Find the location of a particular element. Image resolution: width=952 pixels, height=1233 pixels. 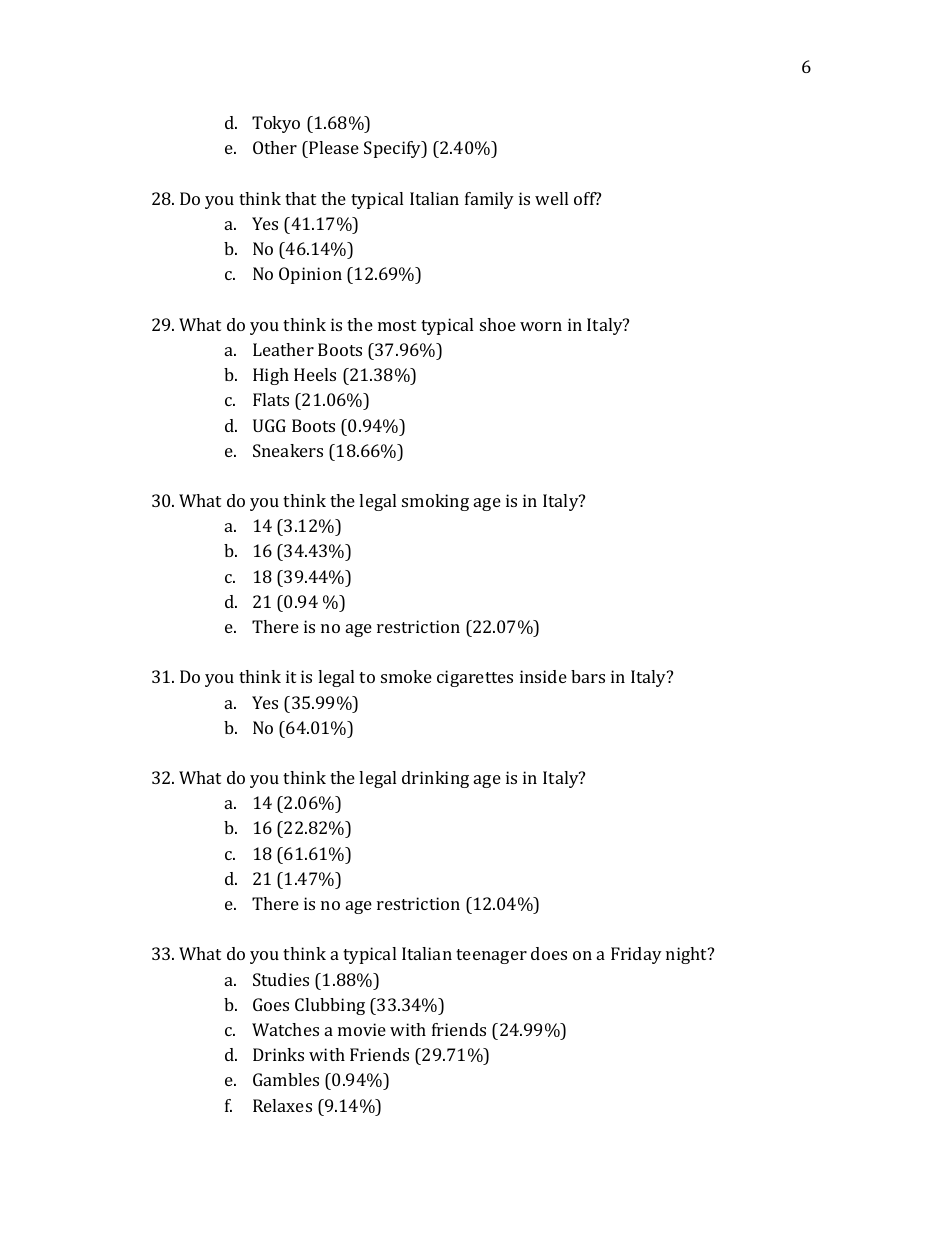

well is located at coordinates (551, 198).
